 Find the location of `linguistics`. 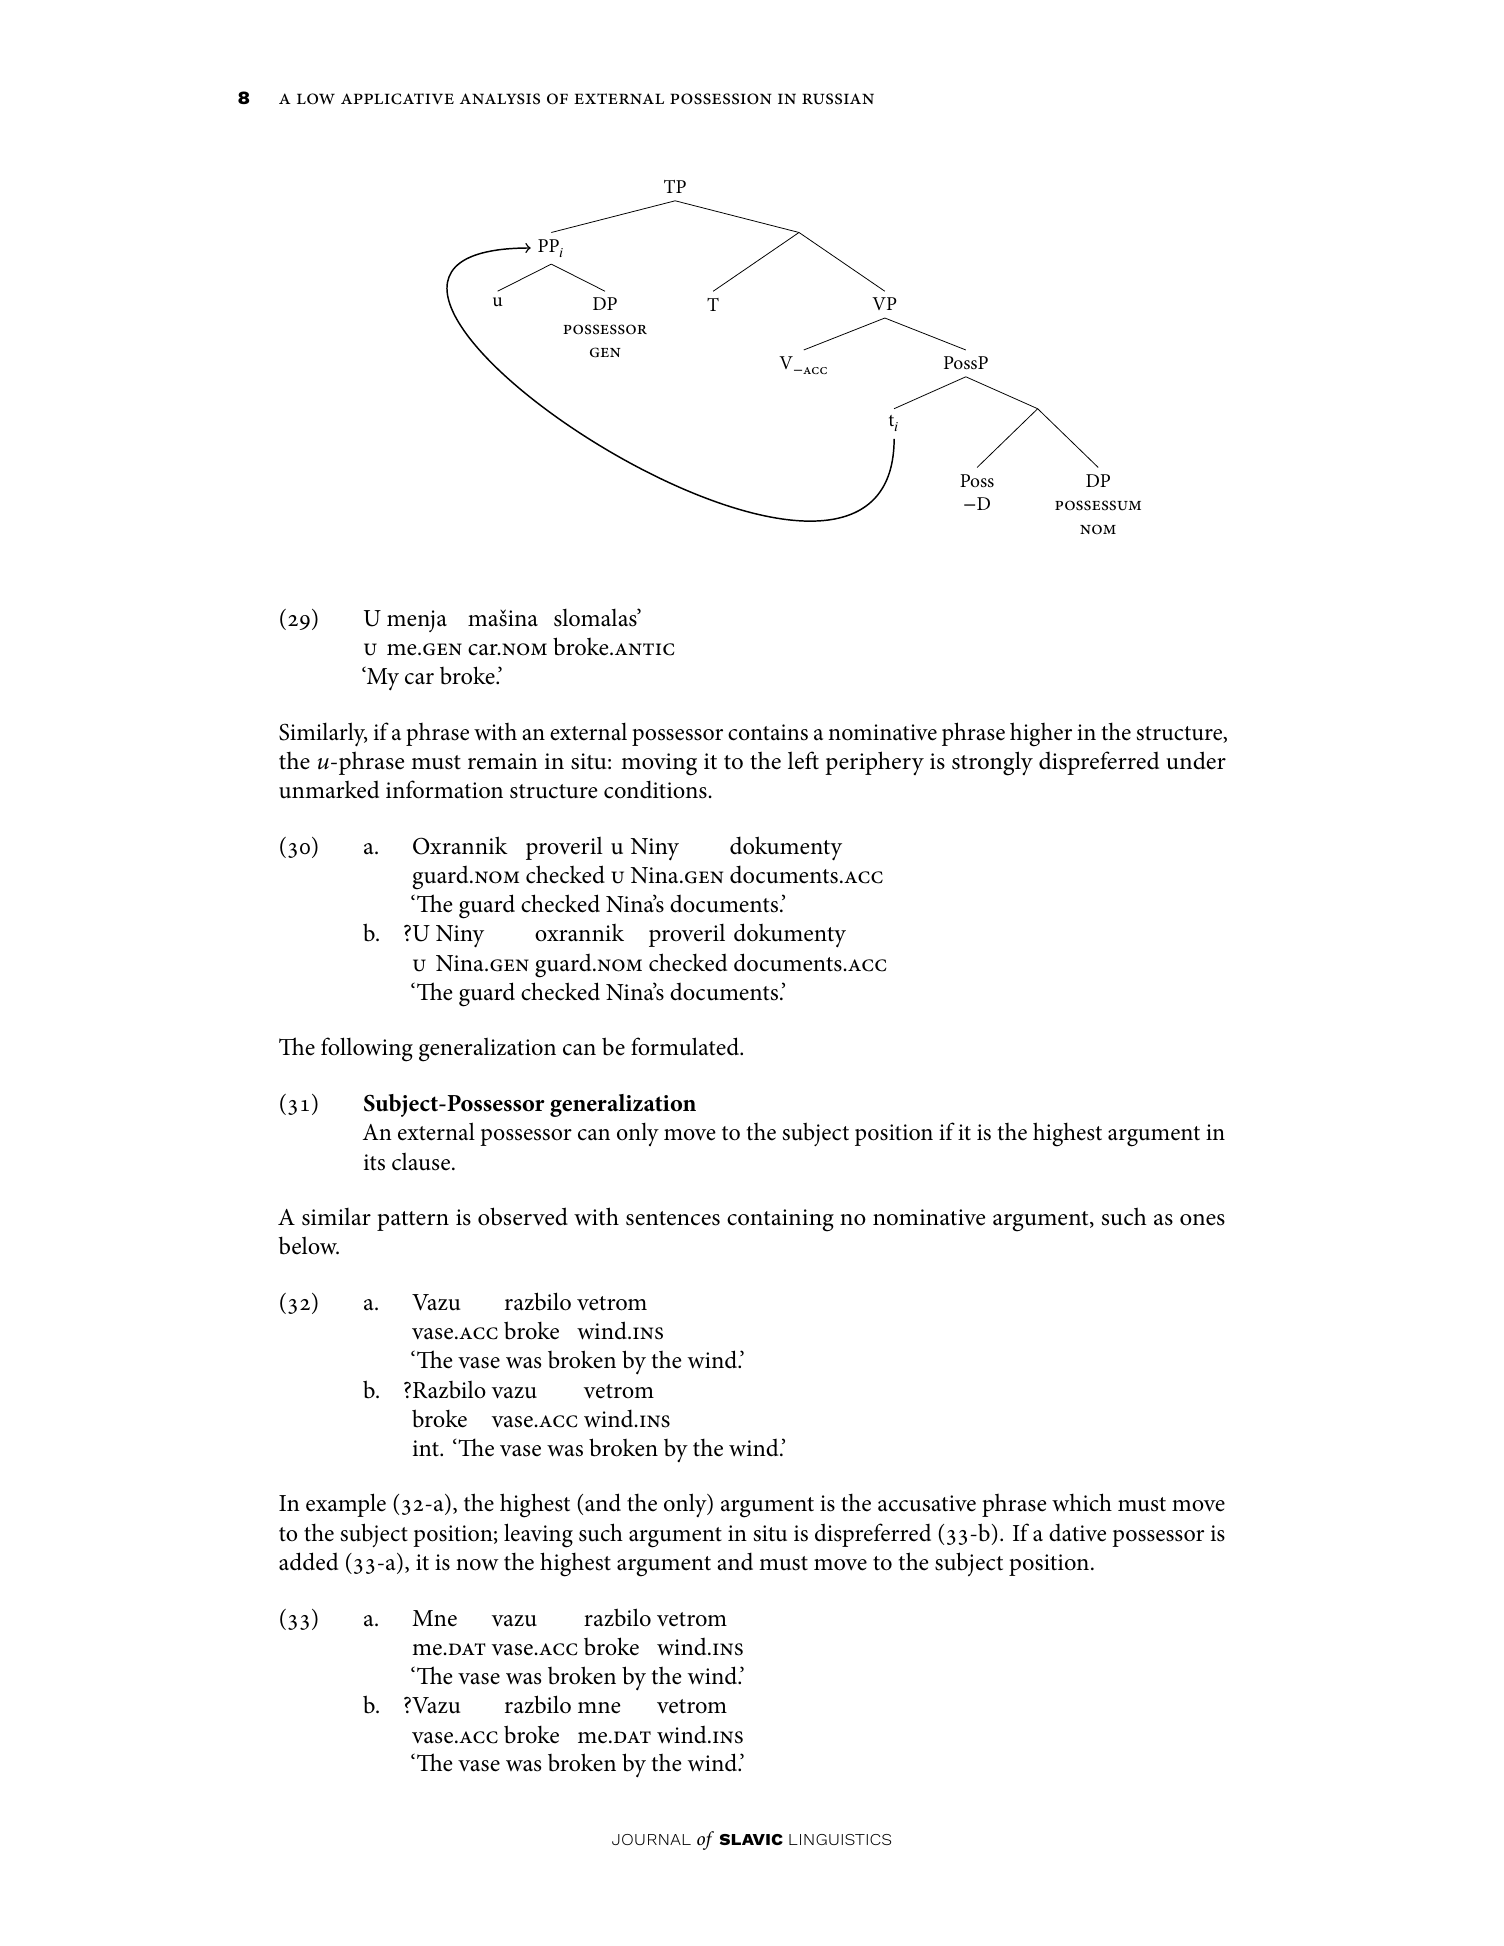

linguistics is located at coordinates (840, 1839).
